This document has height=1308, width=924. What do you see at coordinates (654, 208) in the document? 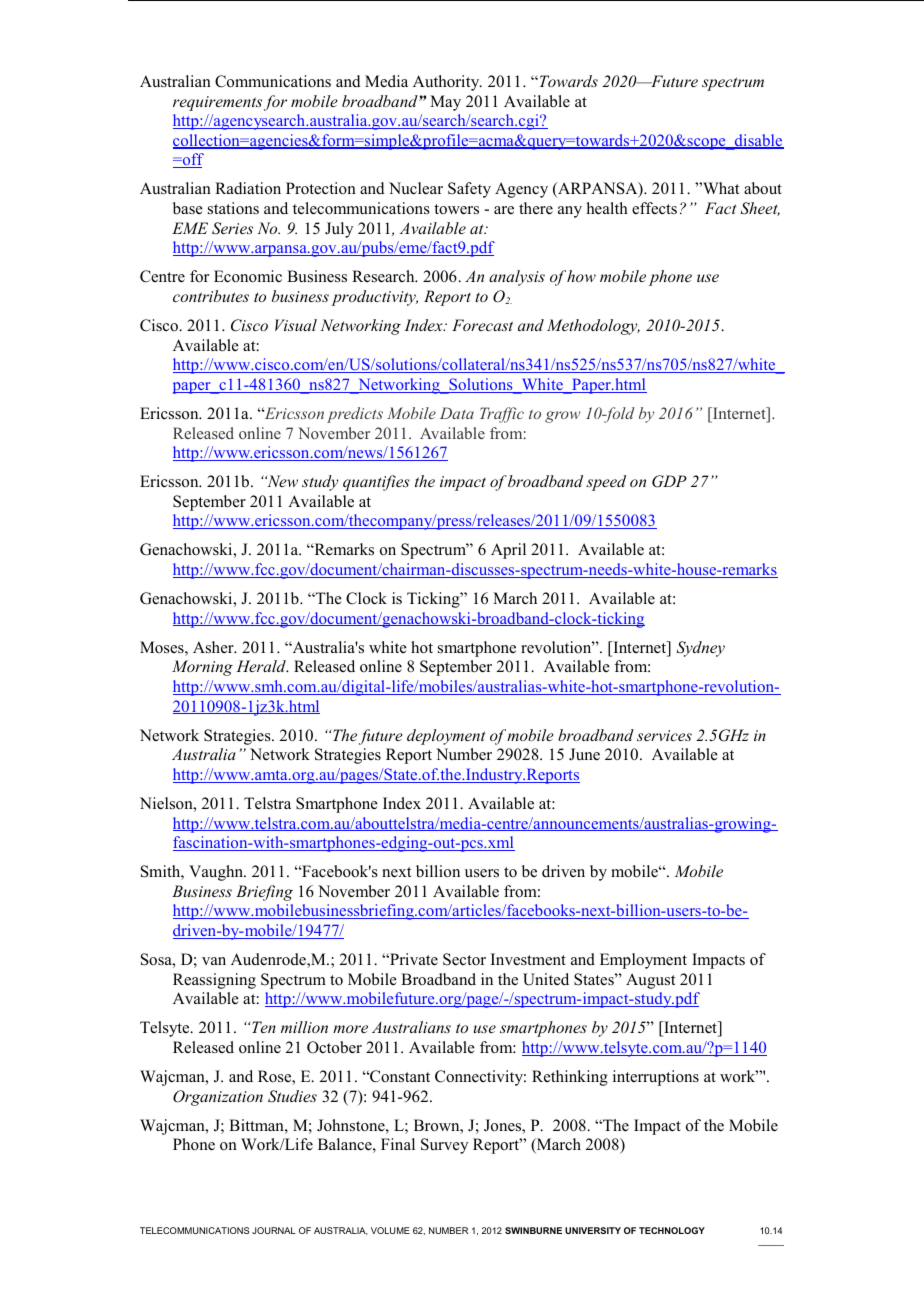
I see `effects` at bounding box center [654, 208].
